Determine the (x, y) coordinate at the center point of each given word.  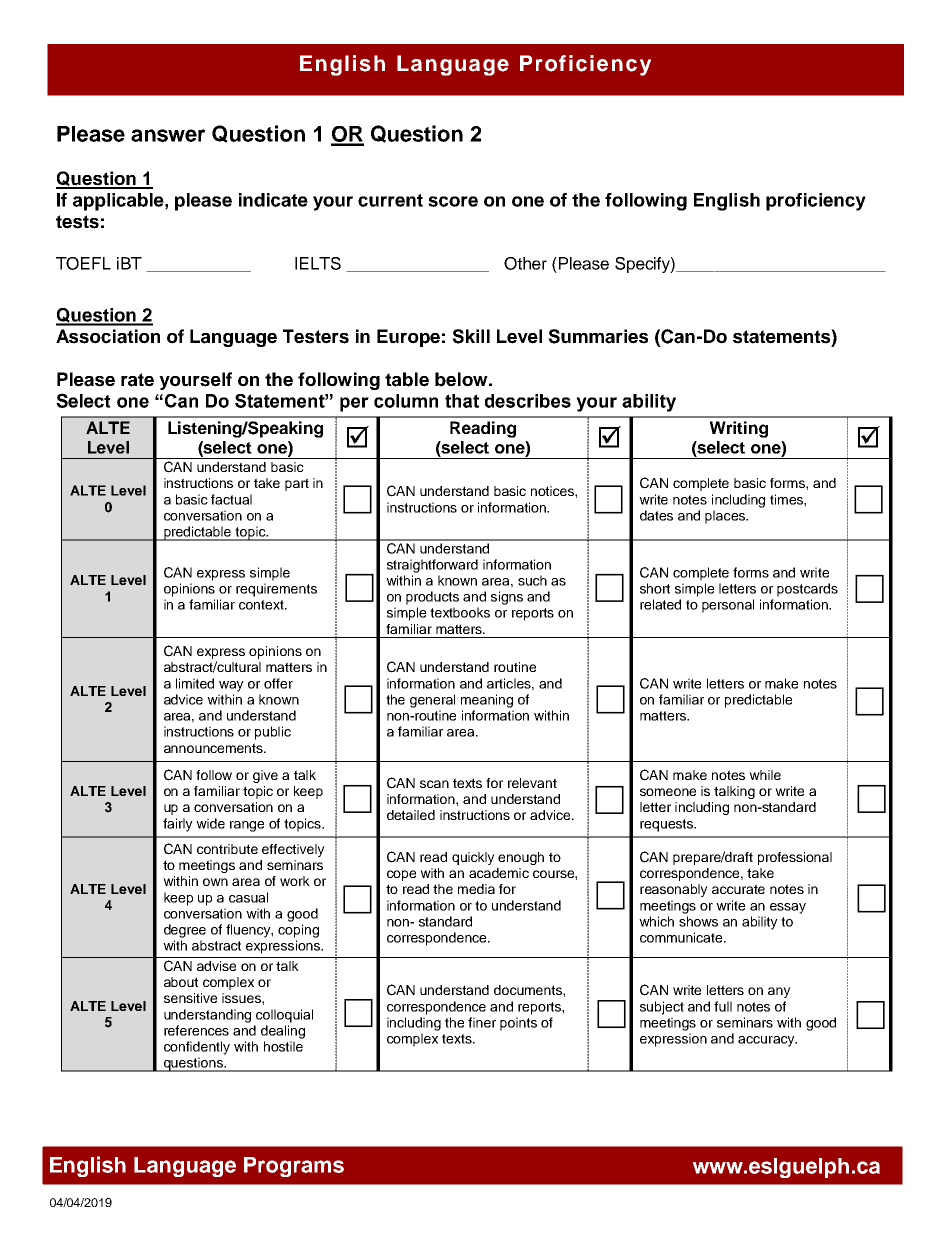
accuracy (767, 1041)
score (453, 201)
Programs (294, 1167)
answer (168, 135)
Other (525, 263)
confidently (197, 1048)
